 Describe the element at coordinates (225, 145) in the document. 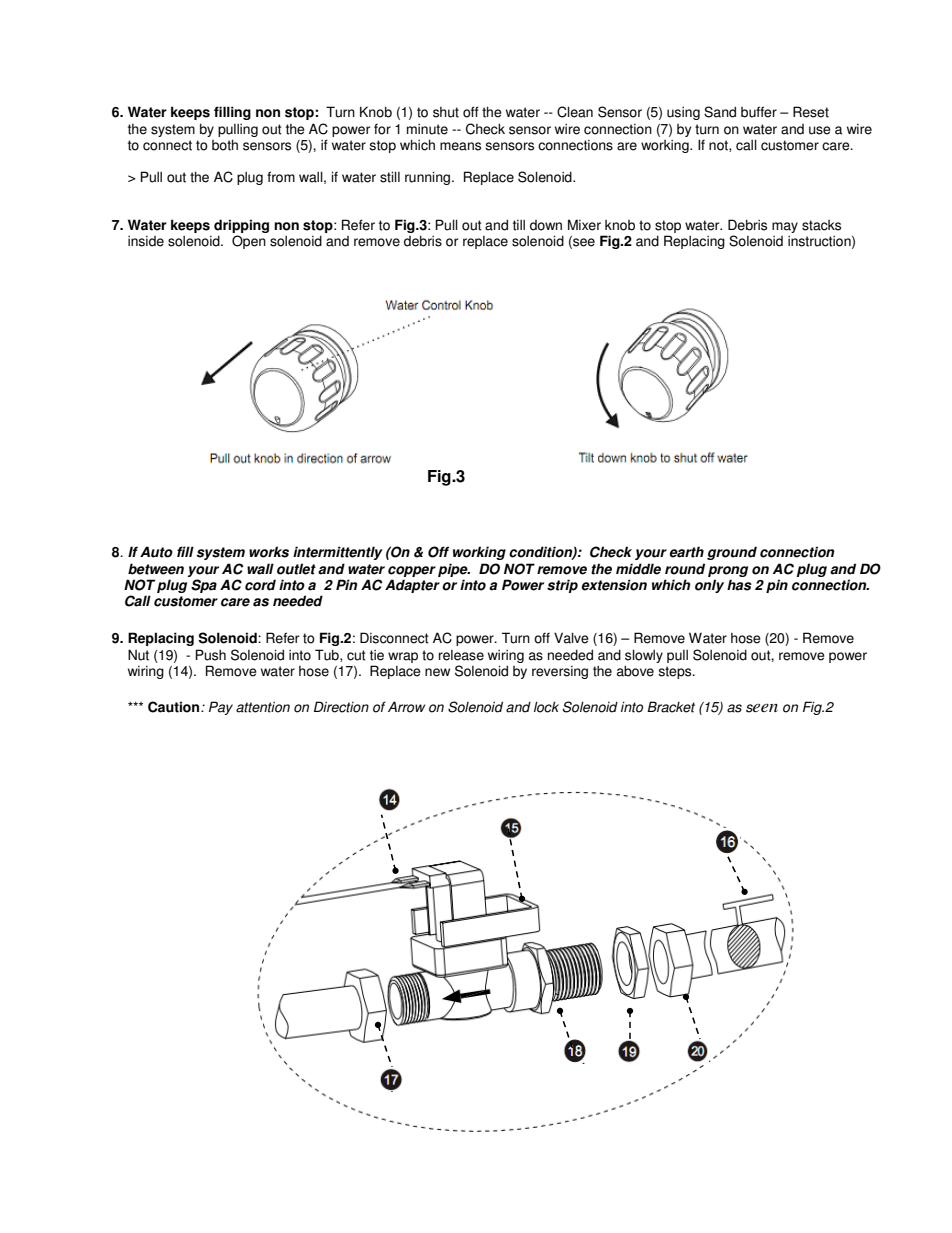

I see `both` at that location.
